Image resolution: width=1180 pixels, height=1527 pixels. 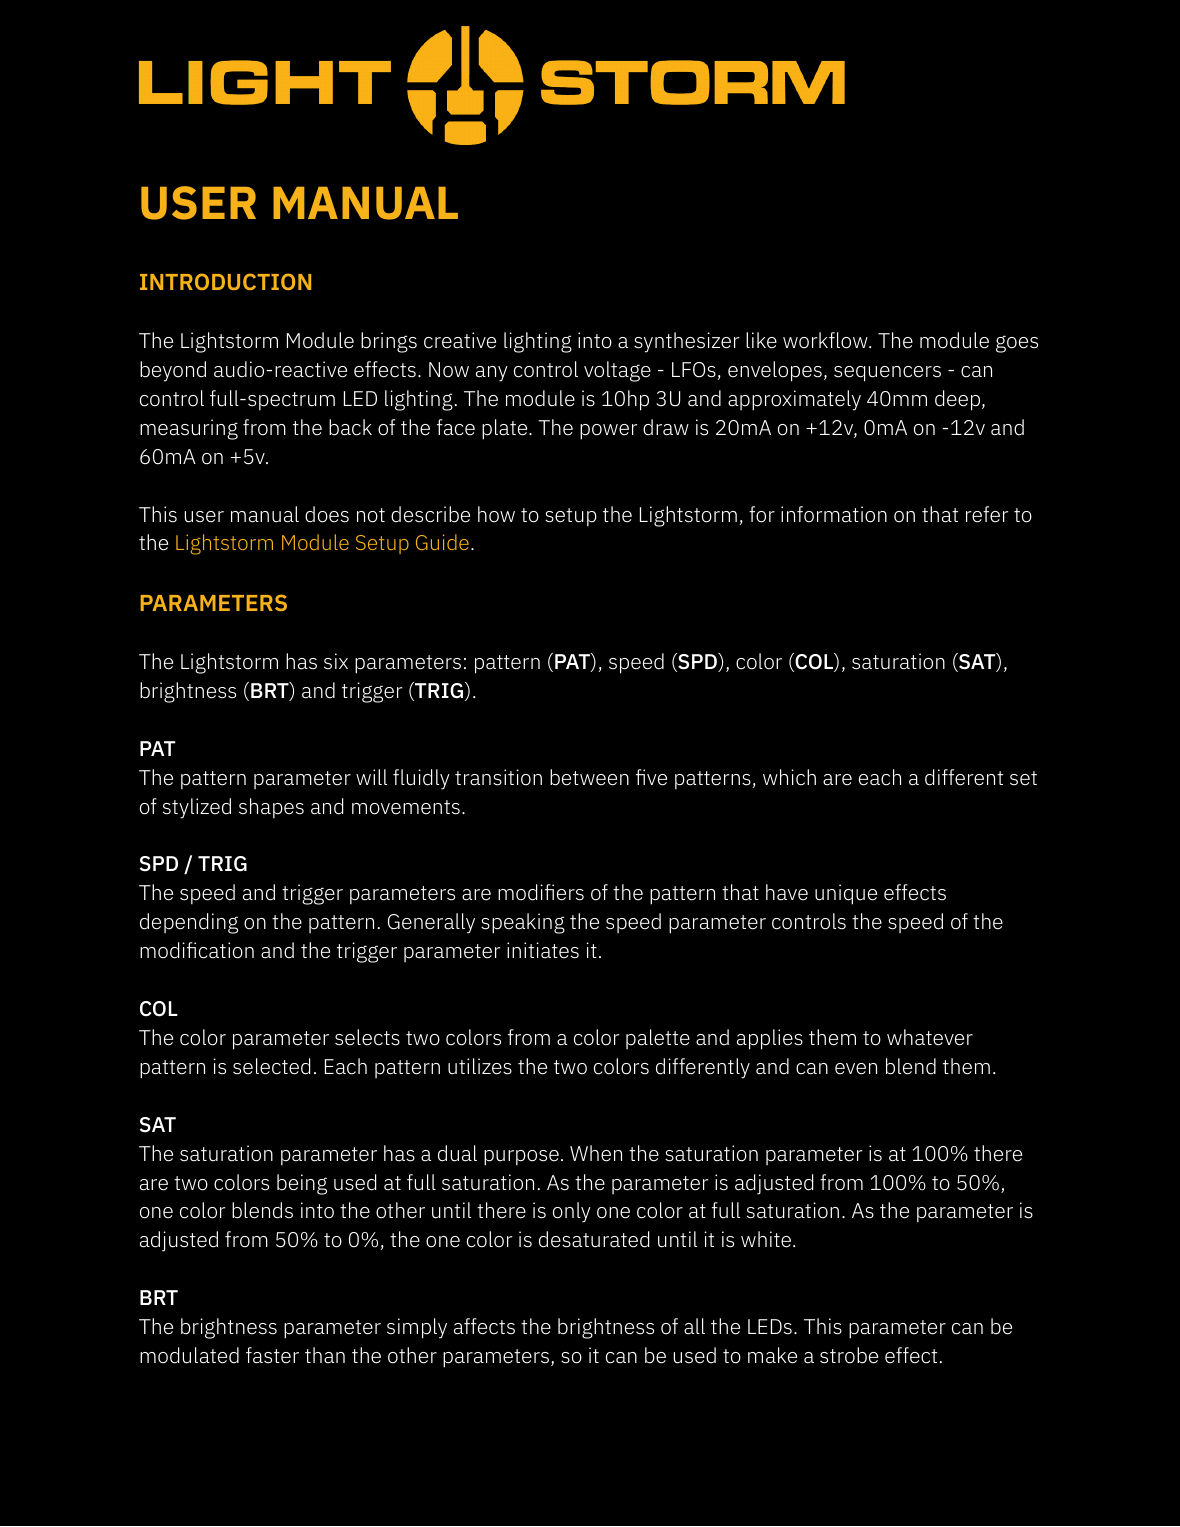 What do you see at coordinates (367, 1037) in the screenshot?
I see `selects` at bounding box center [367, 1037].
